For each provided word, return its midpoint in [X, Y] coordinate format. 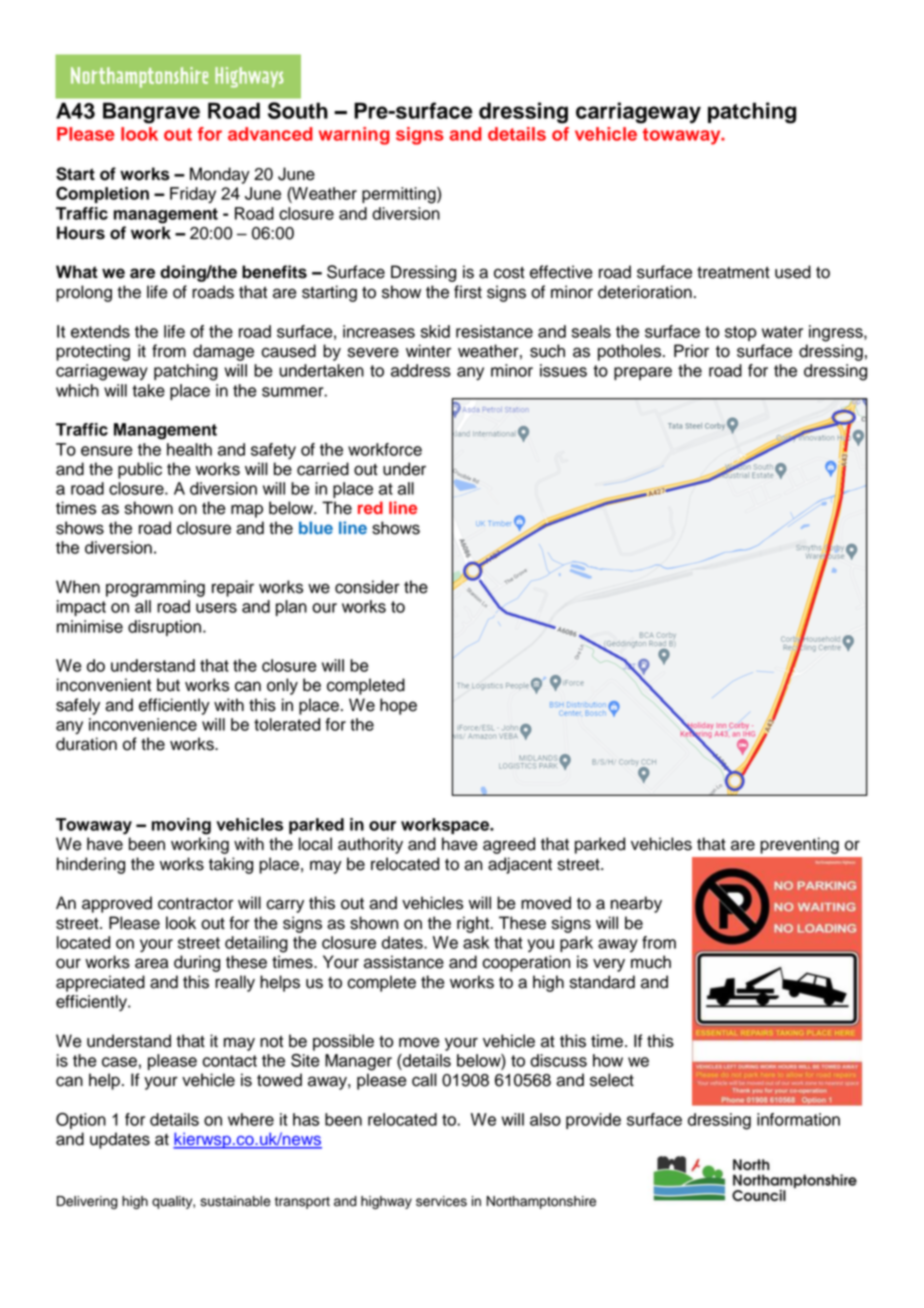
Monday [220, 175]
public [140, 470]
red [370, 507]
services [441, 1201]
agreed [509, 845]
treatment [733, 272]
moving [181, 826]
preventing [799, 845]
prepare [643, 373]
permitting [400, 195]
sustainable [235, 1201]
